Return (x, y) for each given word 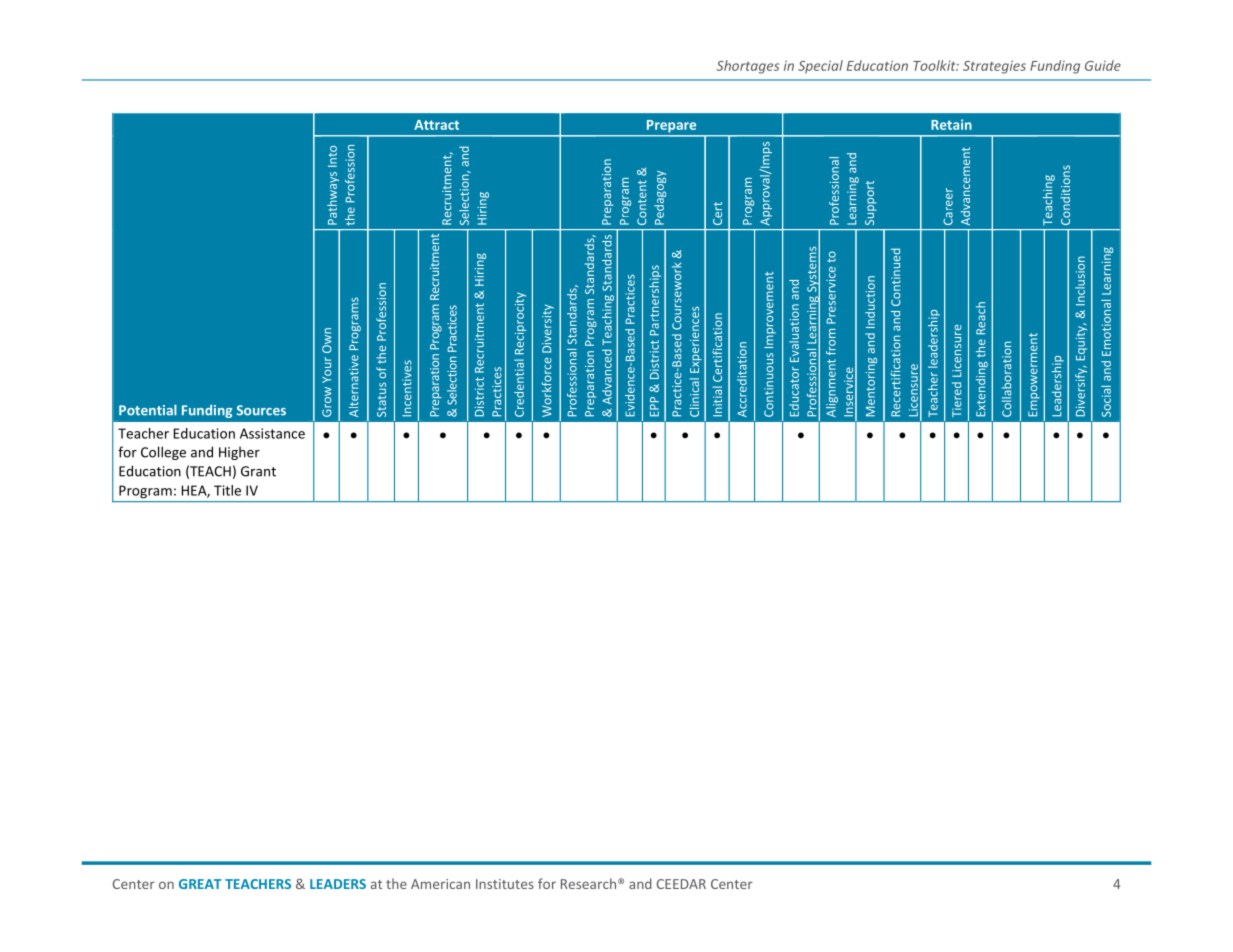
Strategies (994, 67)
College (163, 453)
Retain (951, 124)
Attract (436, 125)
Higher (239, 453)
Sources (261, 410)
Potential (148, 410)
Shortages (747, 67)
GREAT (200, 884)
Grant (258, 471)
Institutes (505, 884)
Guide (1103, 65)
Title (227, 490)
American (440, 884)
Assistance (272, 433)
